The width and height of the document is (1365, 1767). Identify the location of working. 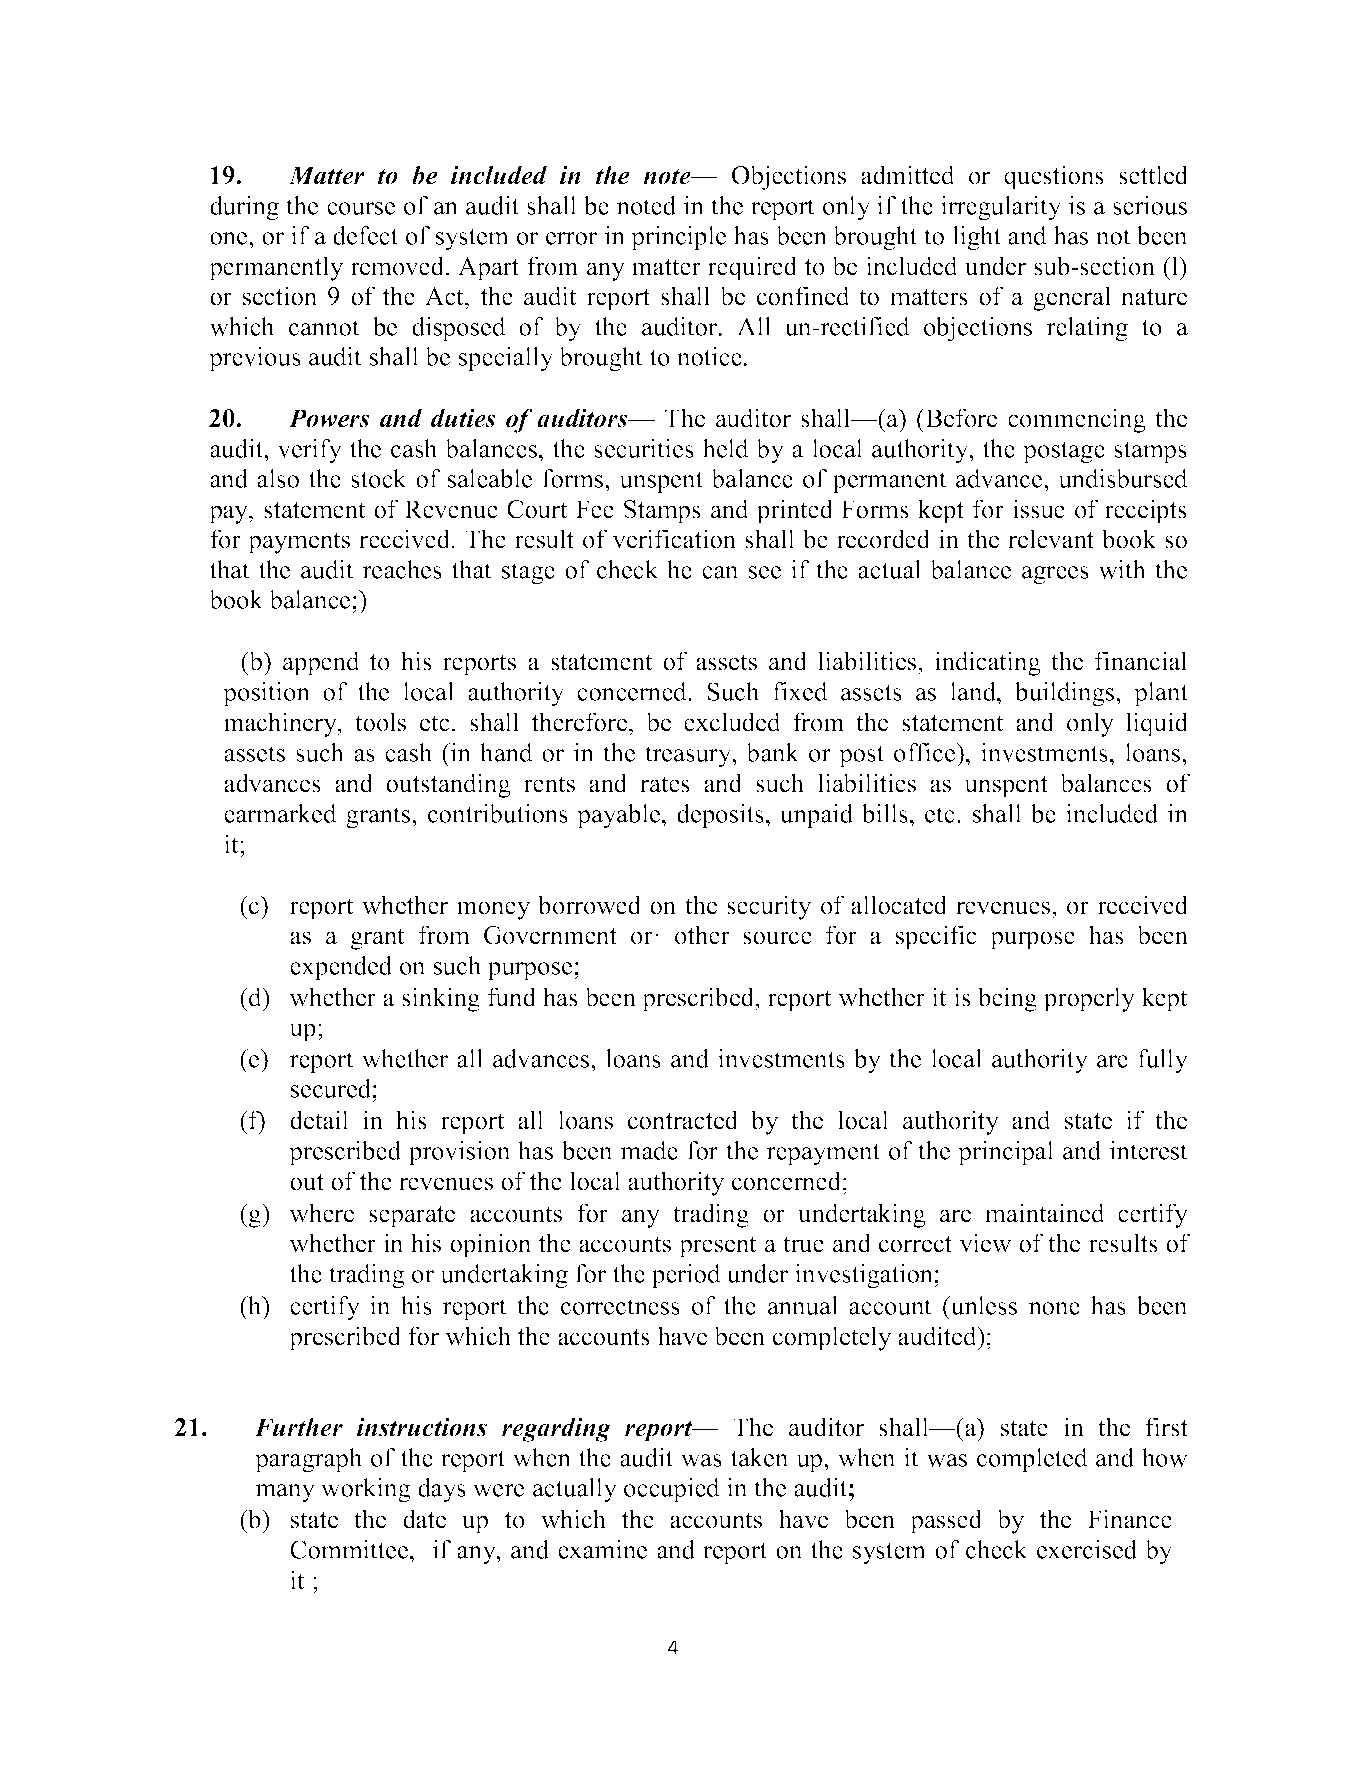
(366, 1490).
